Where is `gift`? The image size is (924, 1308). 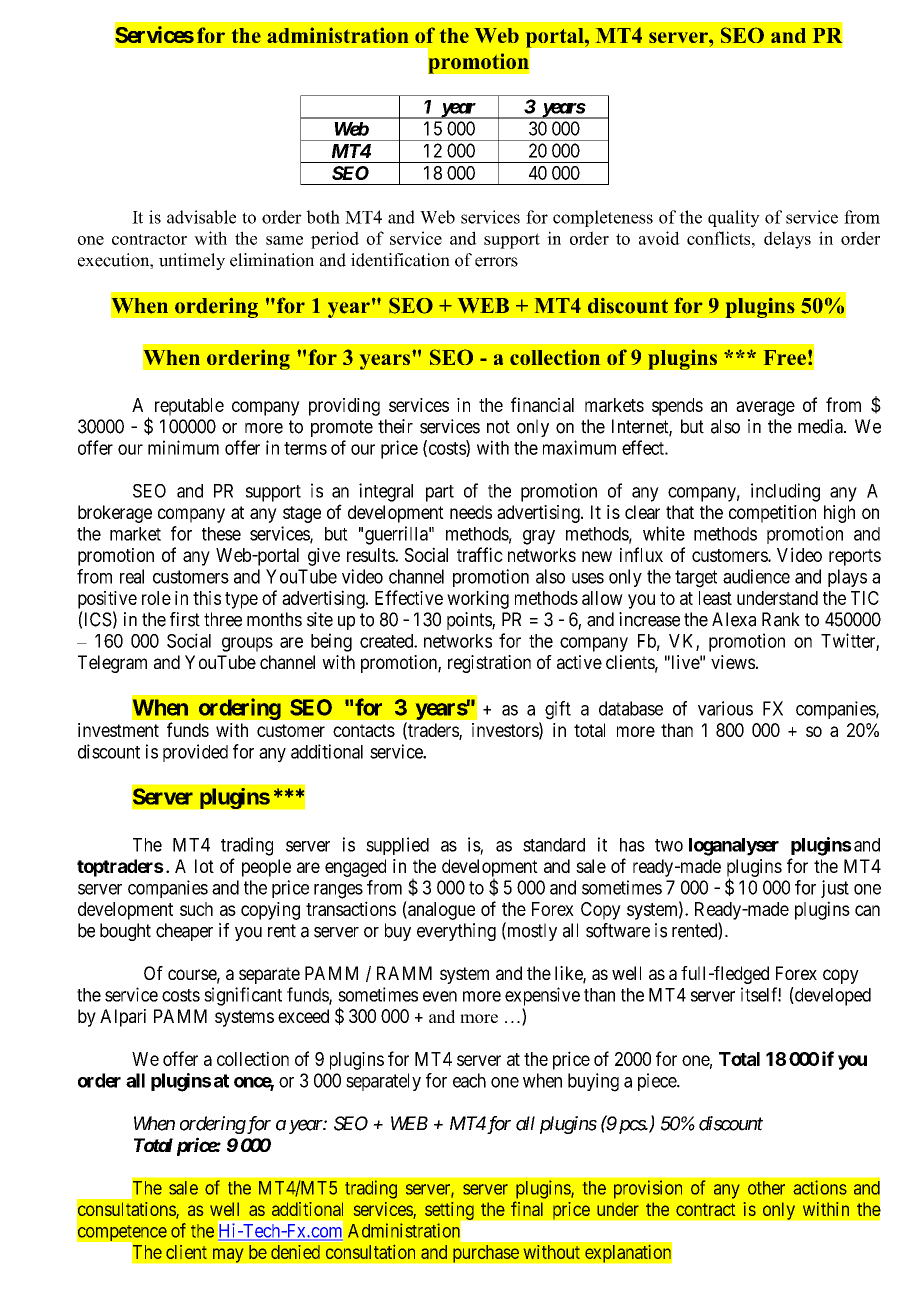 gift is located at coordinates (558, 710).
